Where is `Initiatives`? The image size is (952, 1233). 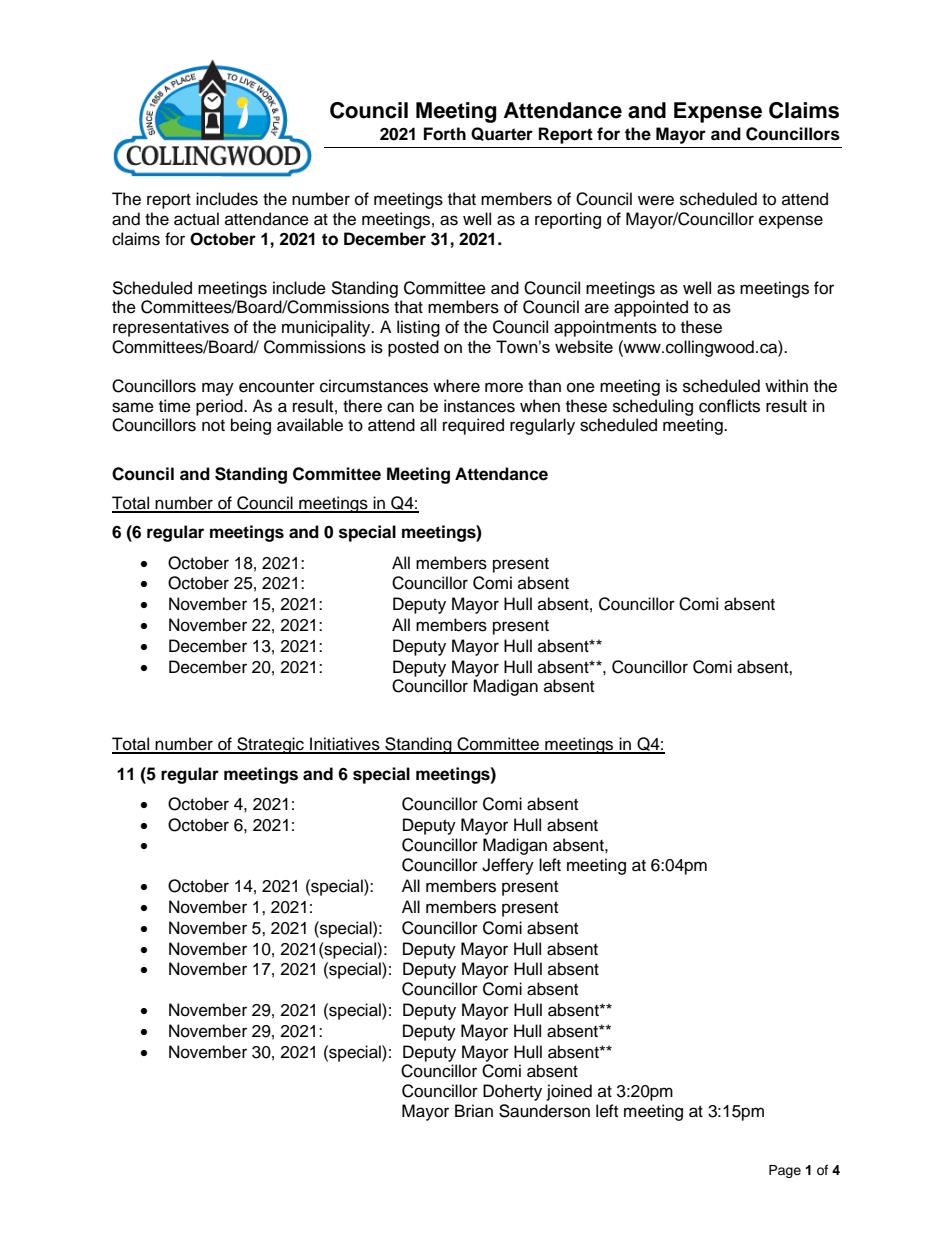 Initiatives is located at coordinates (345, 745).
